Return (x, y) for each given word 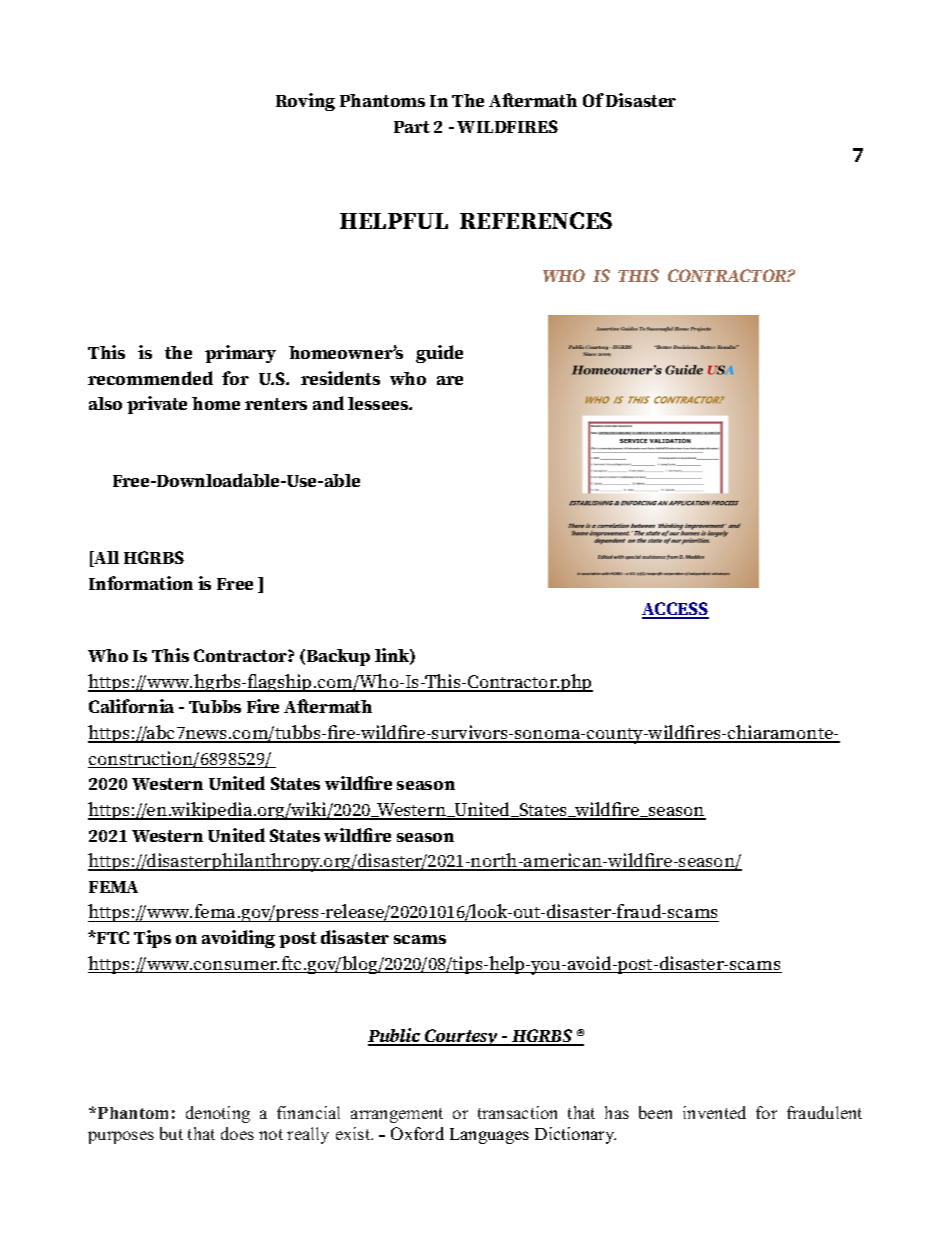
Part (412, 127)
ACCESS (675, 610)
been (655, 1112)
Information (141, 583)
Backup (338, 657)
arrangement (397, 1115)
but (171, 1133)
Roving (305, 102)
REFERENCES (536, 220)
